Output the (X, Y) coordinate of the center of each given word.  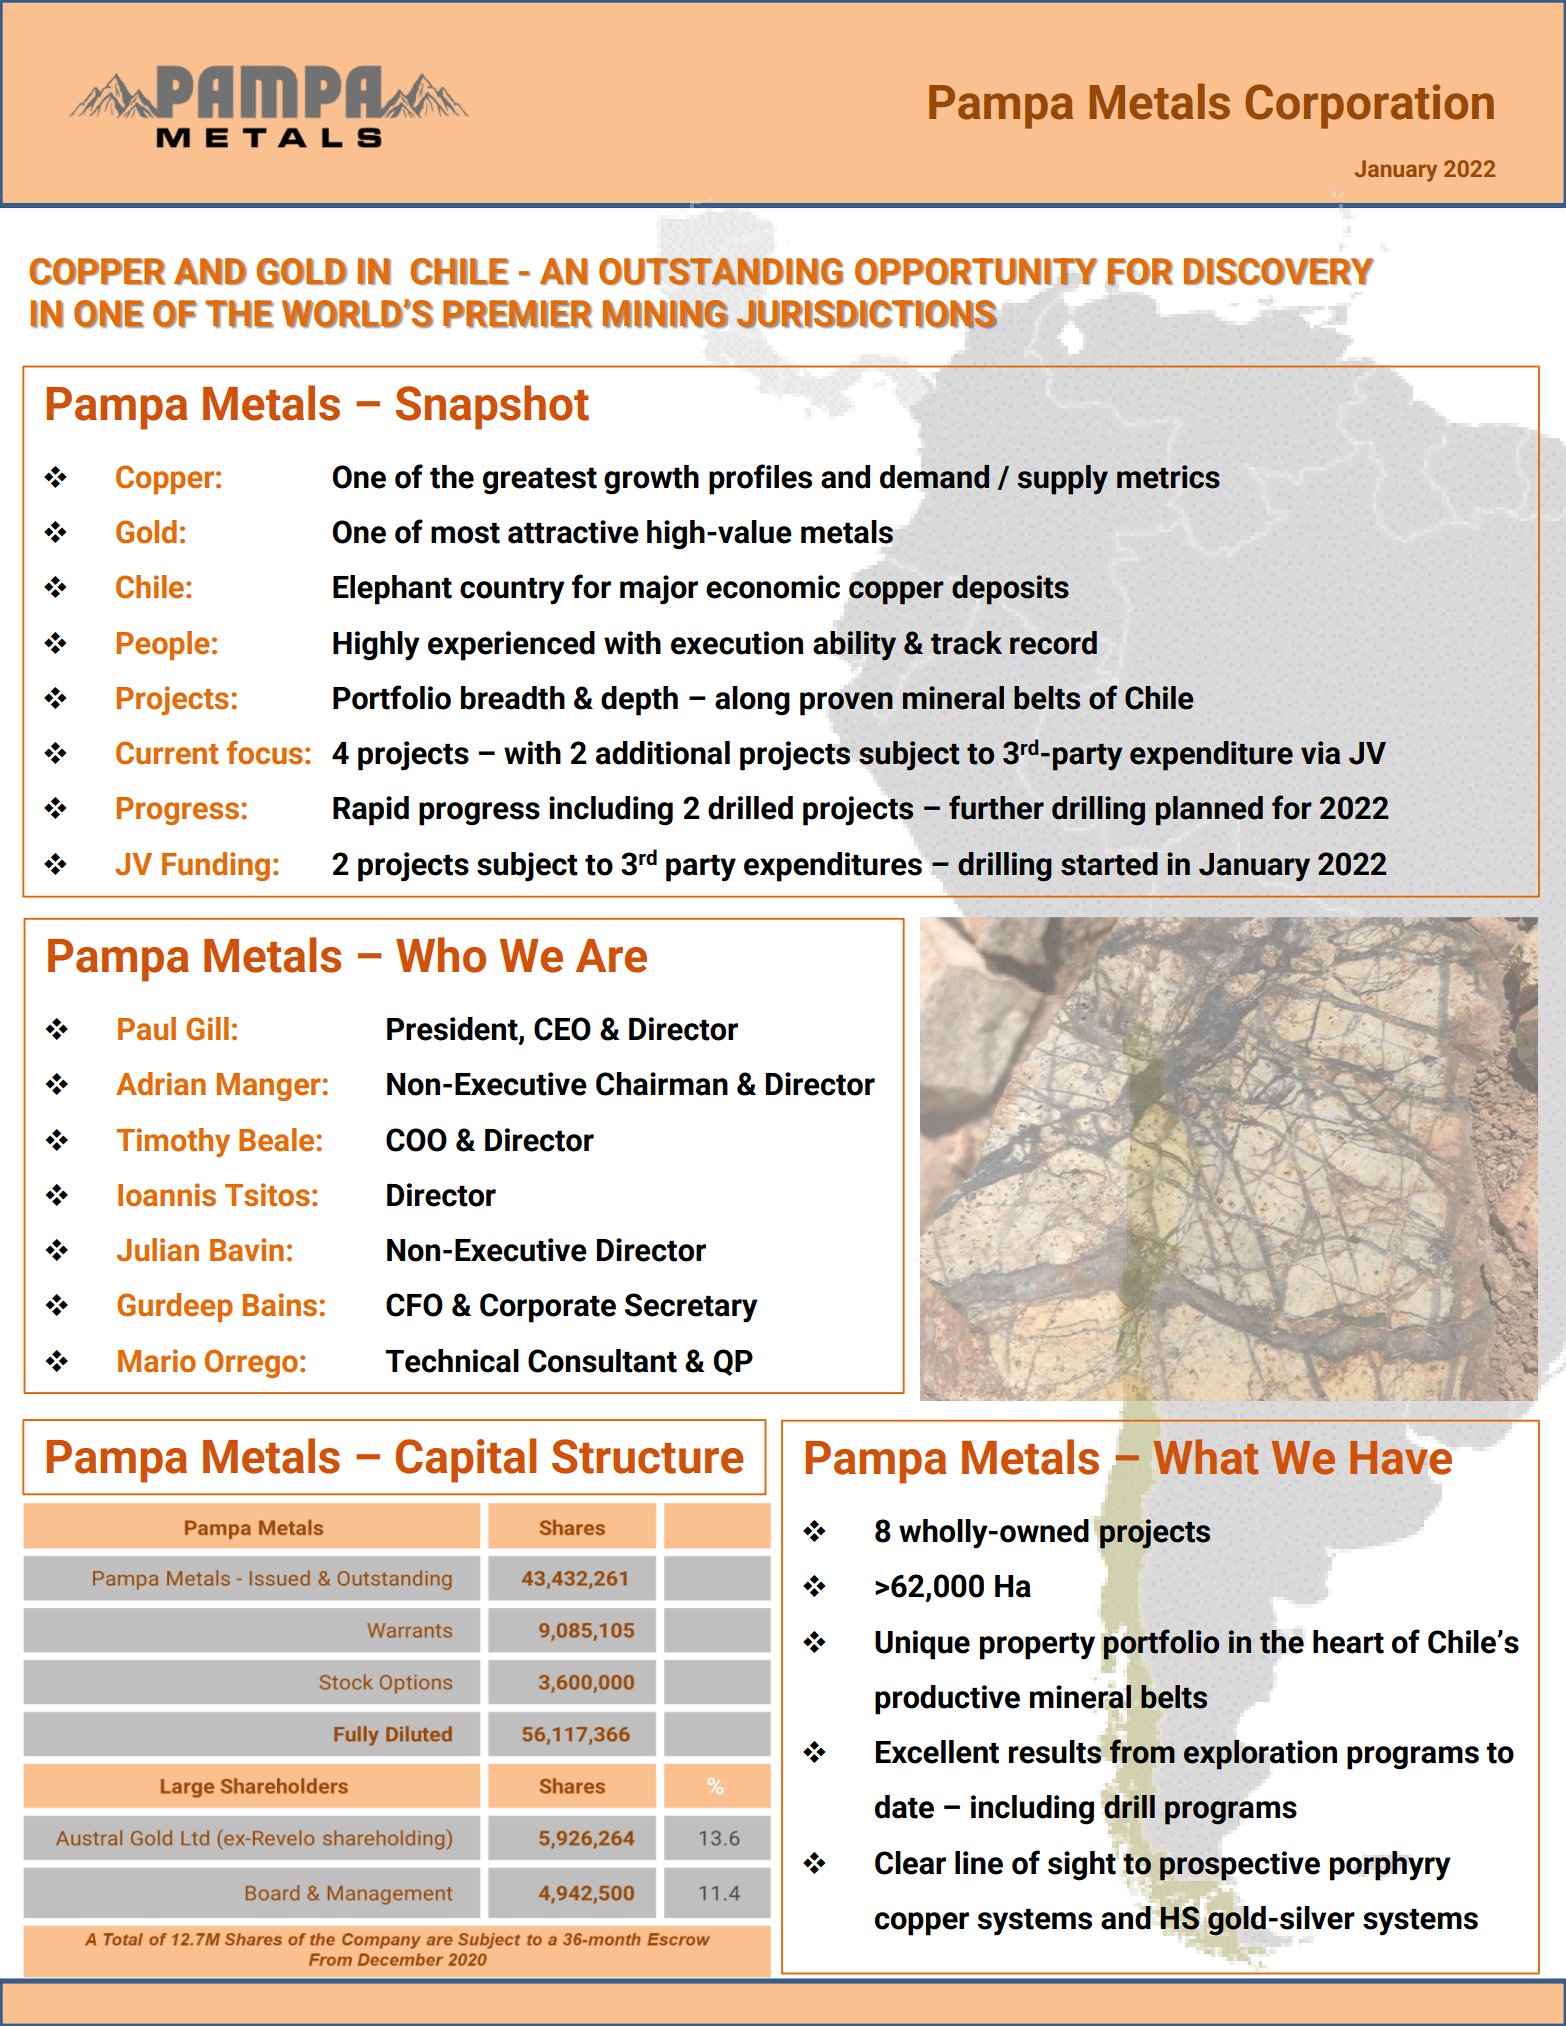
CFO (414, 1305)
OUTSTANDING (721, 271)
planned (1209, 811)
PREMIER (517, 314)
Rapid (371, 811)
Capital (466, 1460)
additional (663, 753)
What (1205, 1457)
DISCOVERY (1279, 271)
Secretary (691, 1308)
